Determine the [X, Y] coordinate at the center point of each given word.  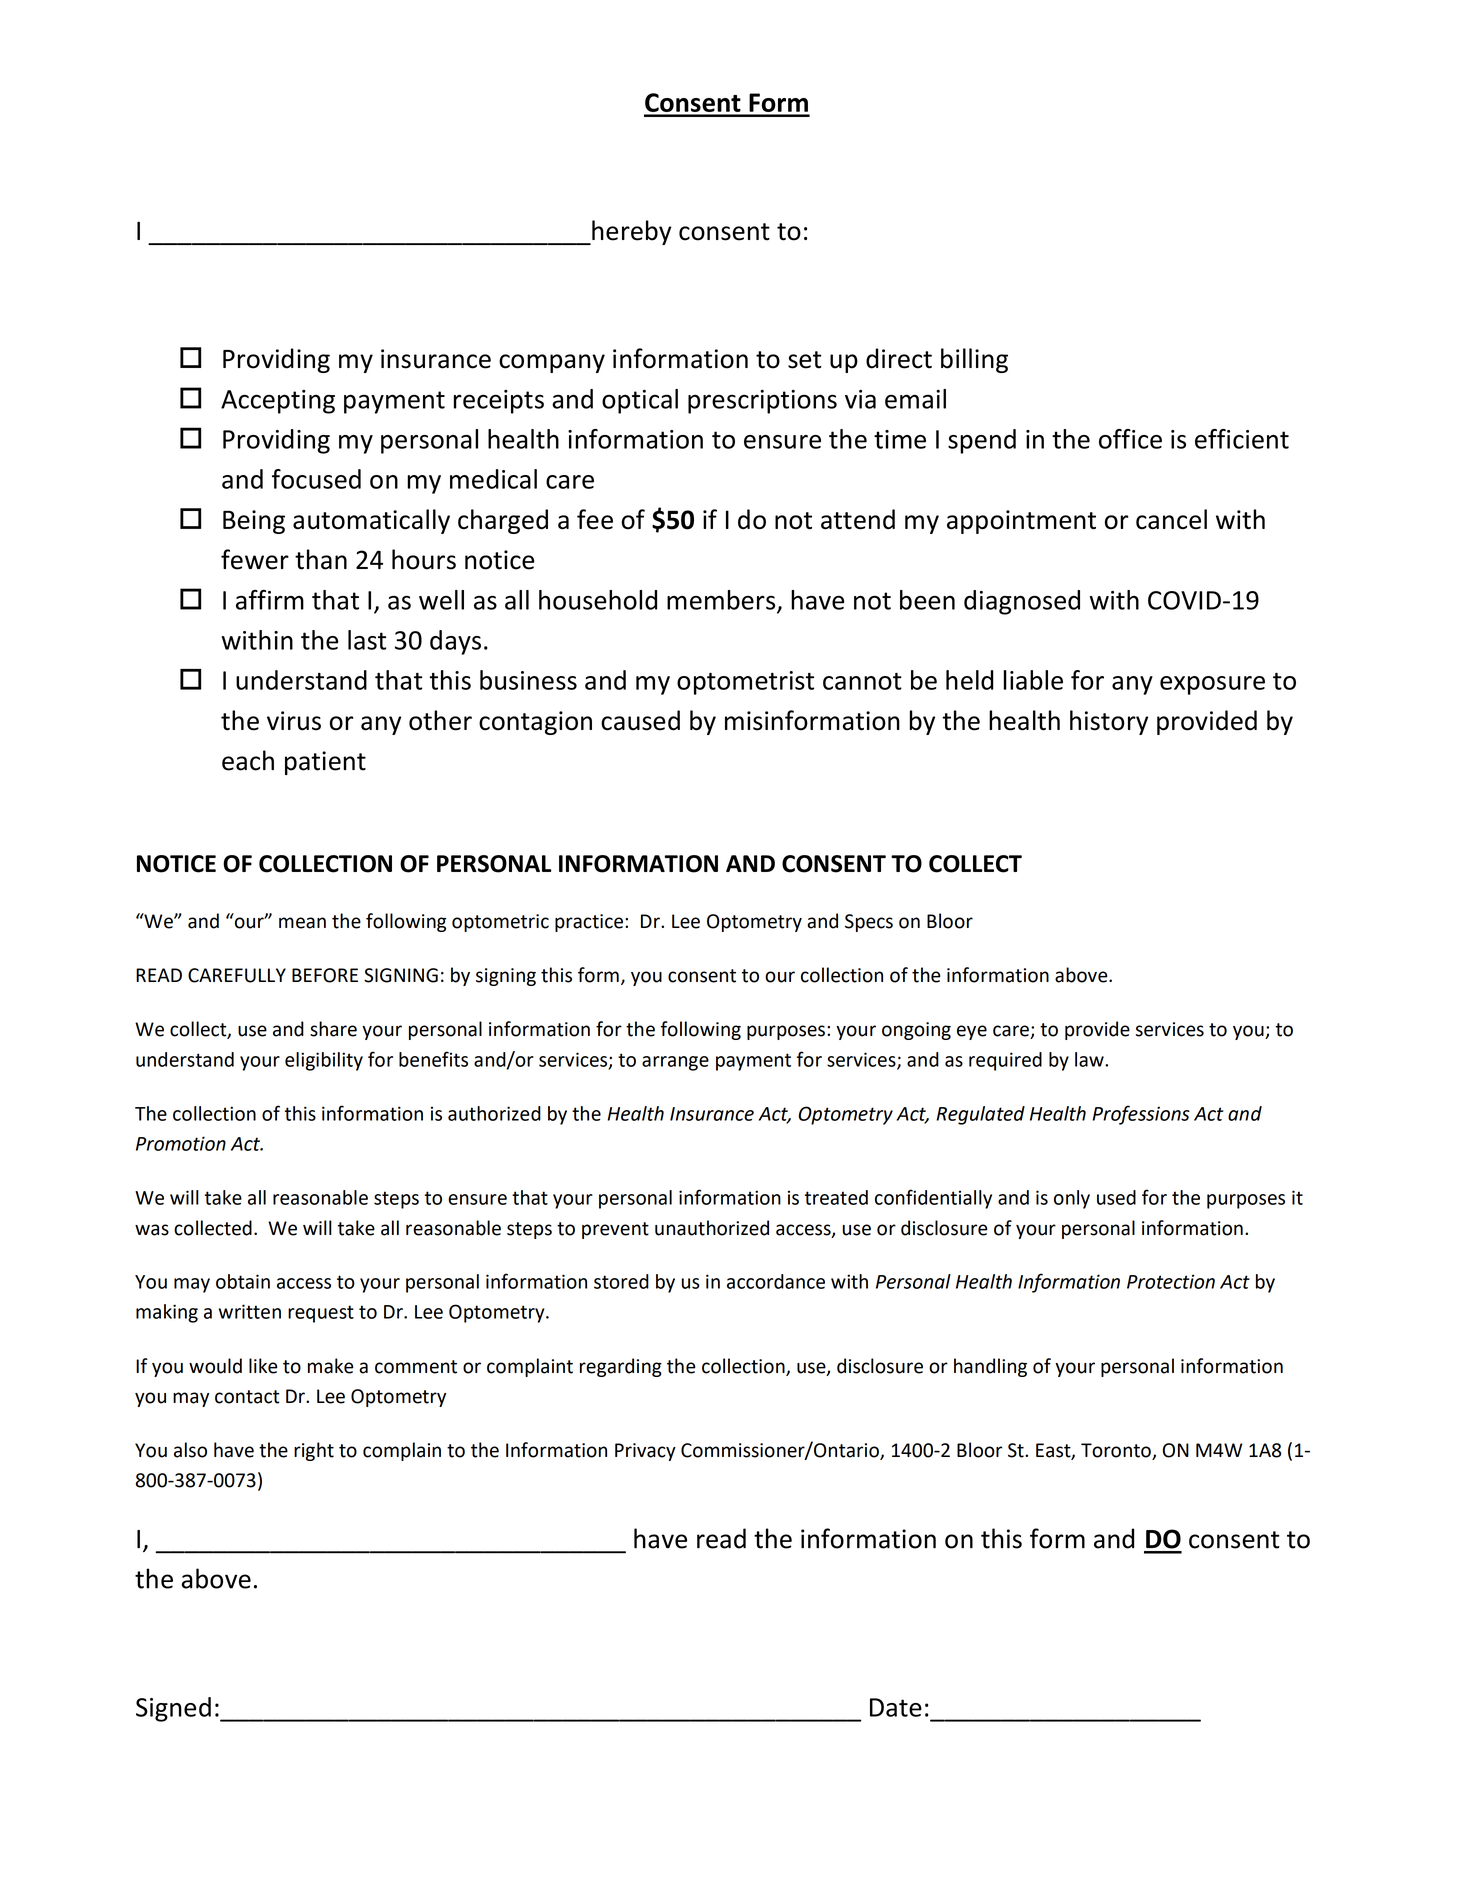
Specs [869, 923]
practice [589, 923]
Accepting [278, 402]
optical [640, 401]
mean [302, 923]
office [1130, 439]
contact [247, 1397]
